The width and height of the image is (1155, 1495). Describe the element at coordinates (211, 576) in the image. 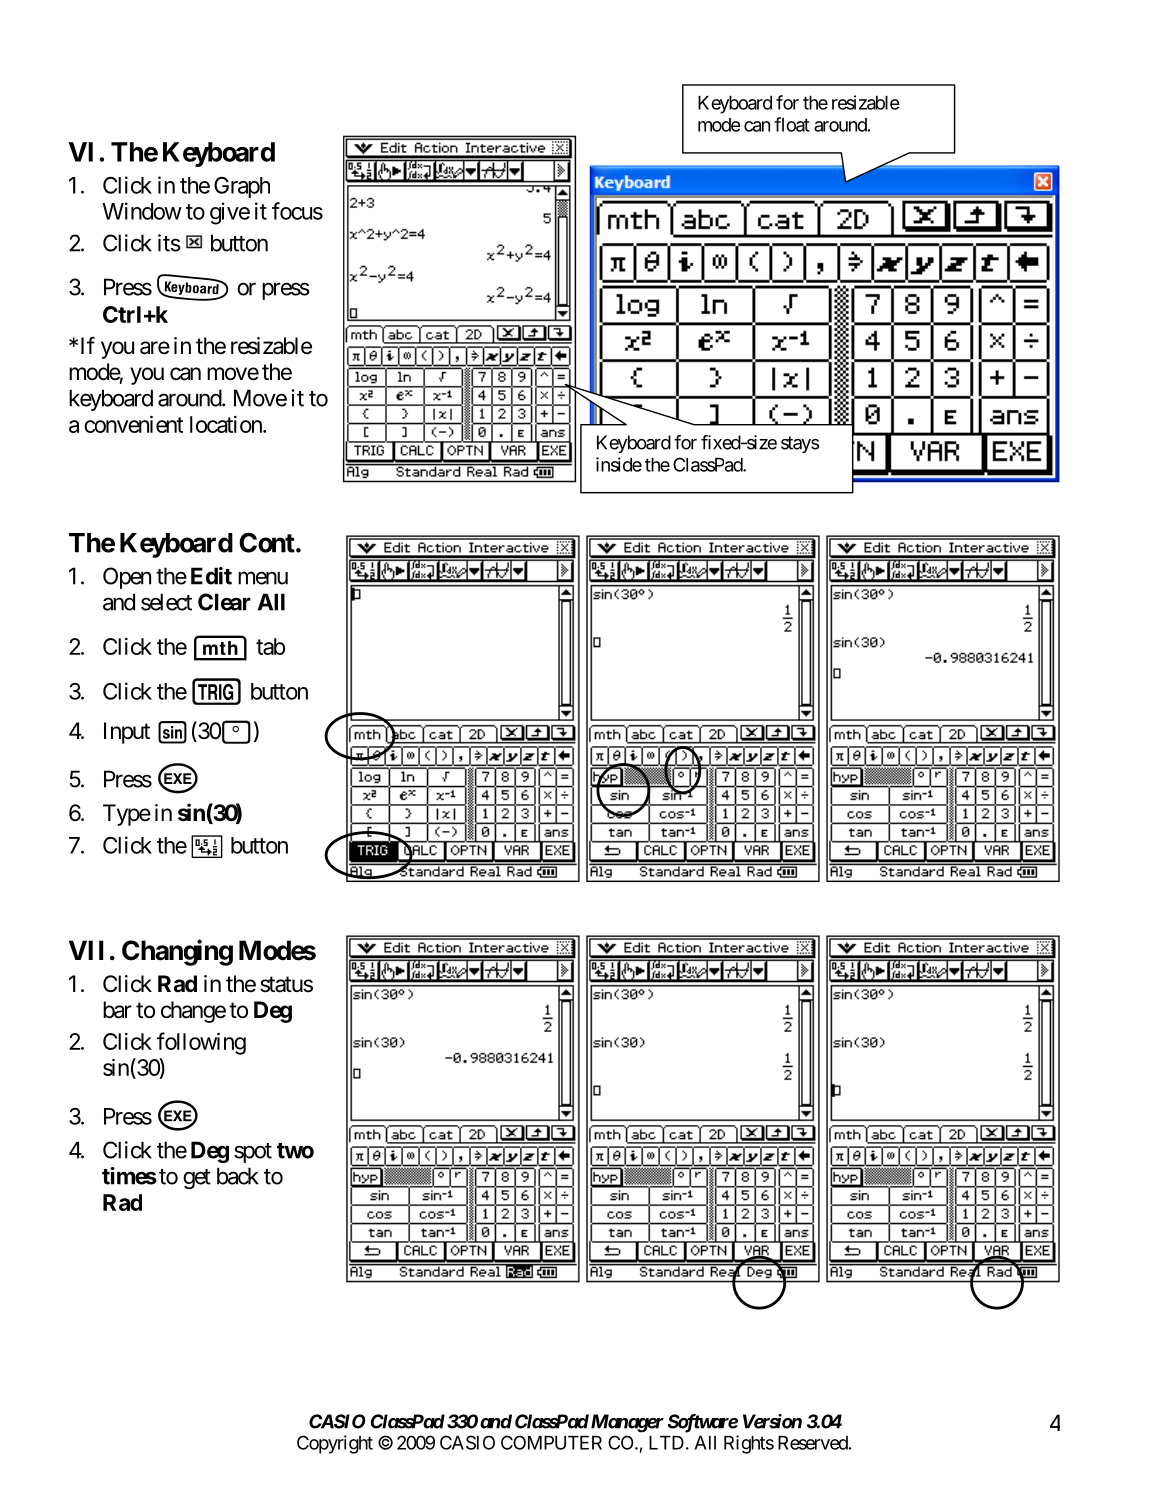

I see `Edit` at that location.
